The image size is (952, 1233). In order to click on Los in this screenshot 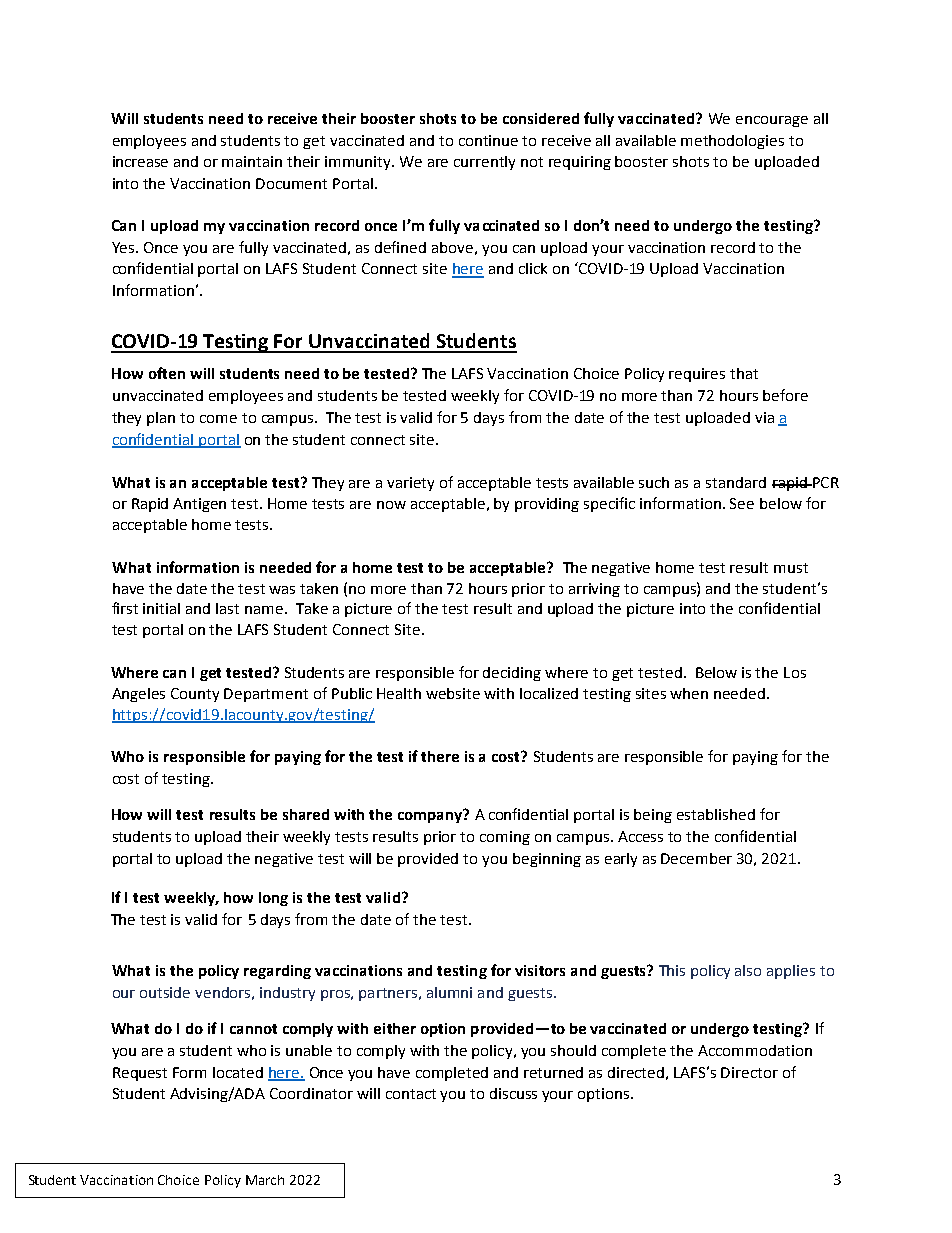, I will do `click(795, 672)`.
